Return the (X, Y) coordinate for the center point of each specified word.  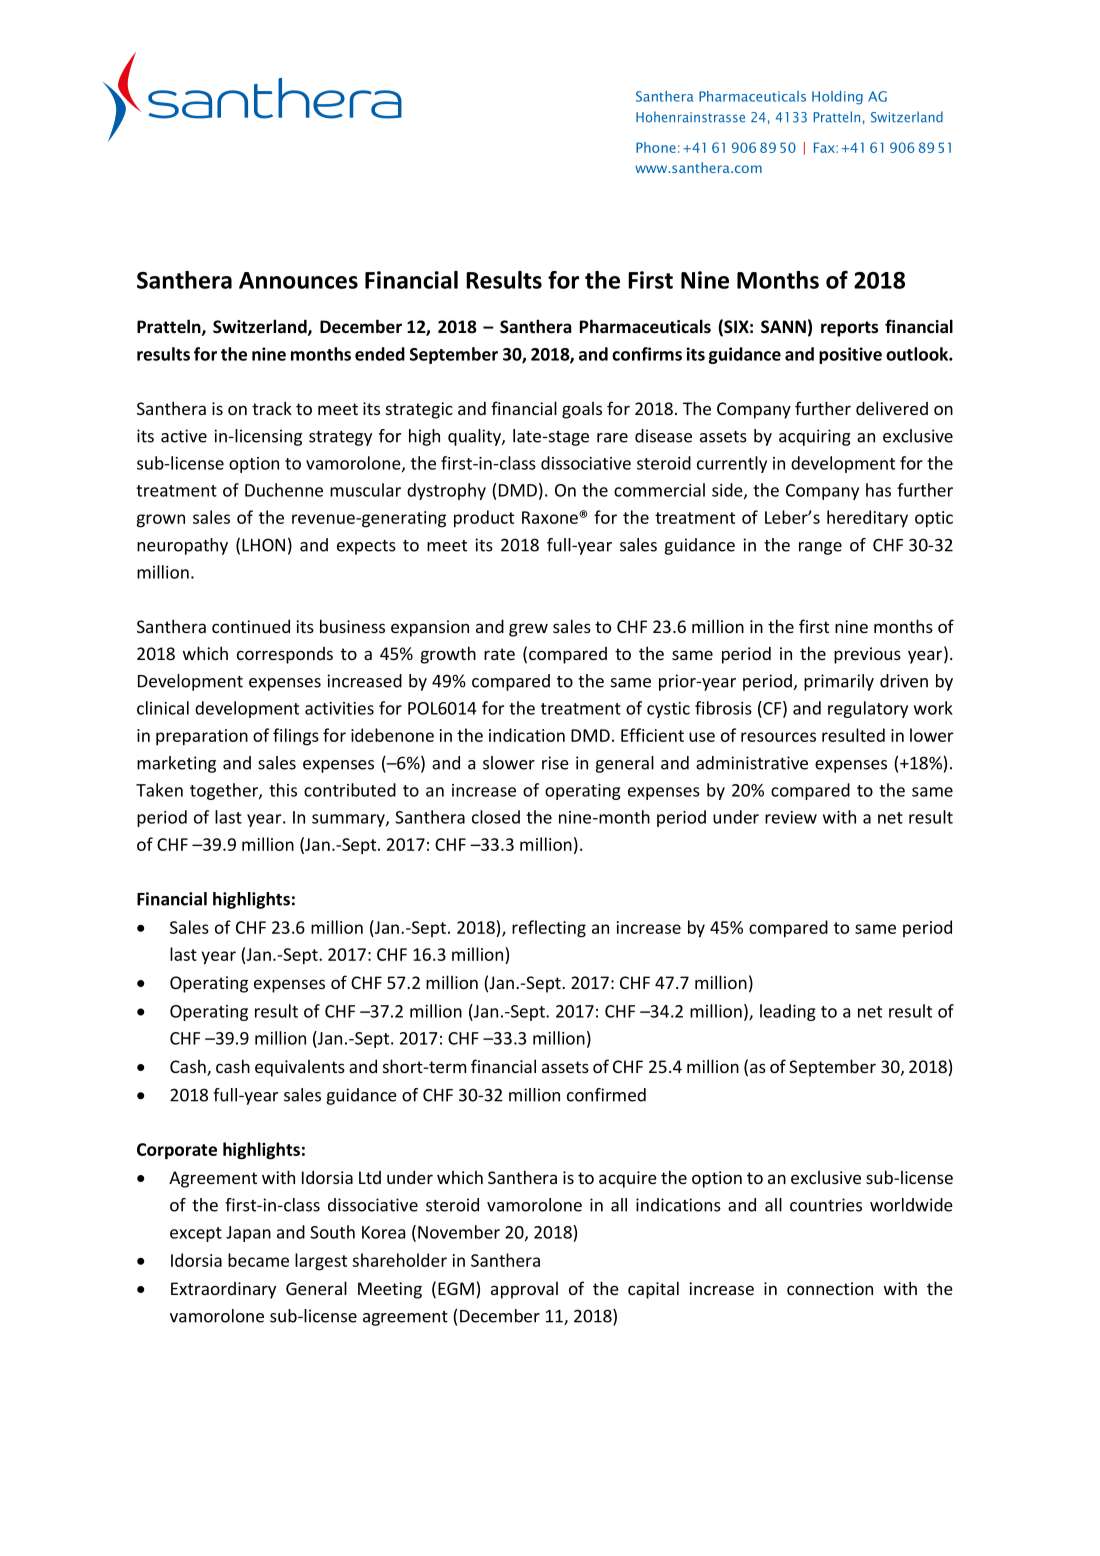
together (225, 791)
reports (849, 329)
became (258, 1260)
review (791, 817)
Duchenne (284, 490)
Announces (298, 280)
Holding (837, 98)
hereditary (867, 518)
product (484, 519)
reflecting (549, 929)
